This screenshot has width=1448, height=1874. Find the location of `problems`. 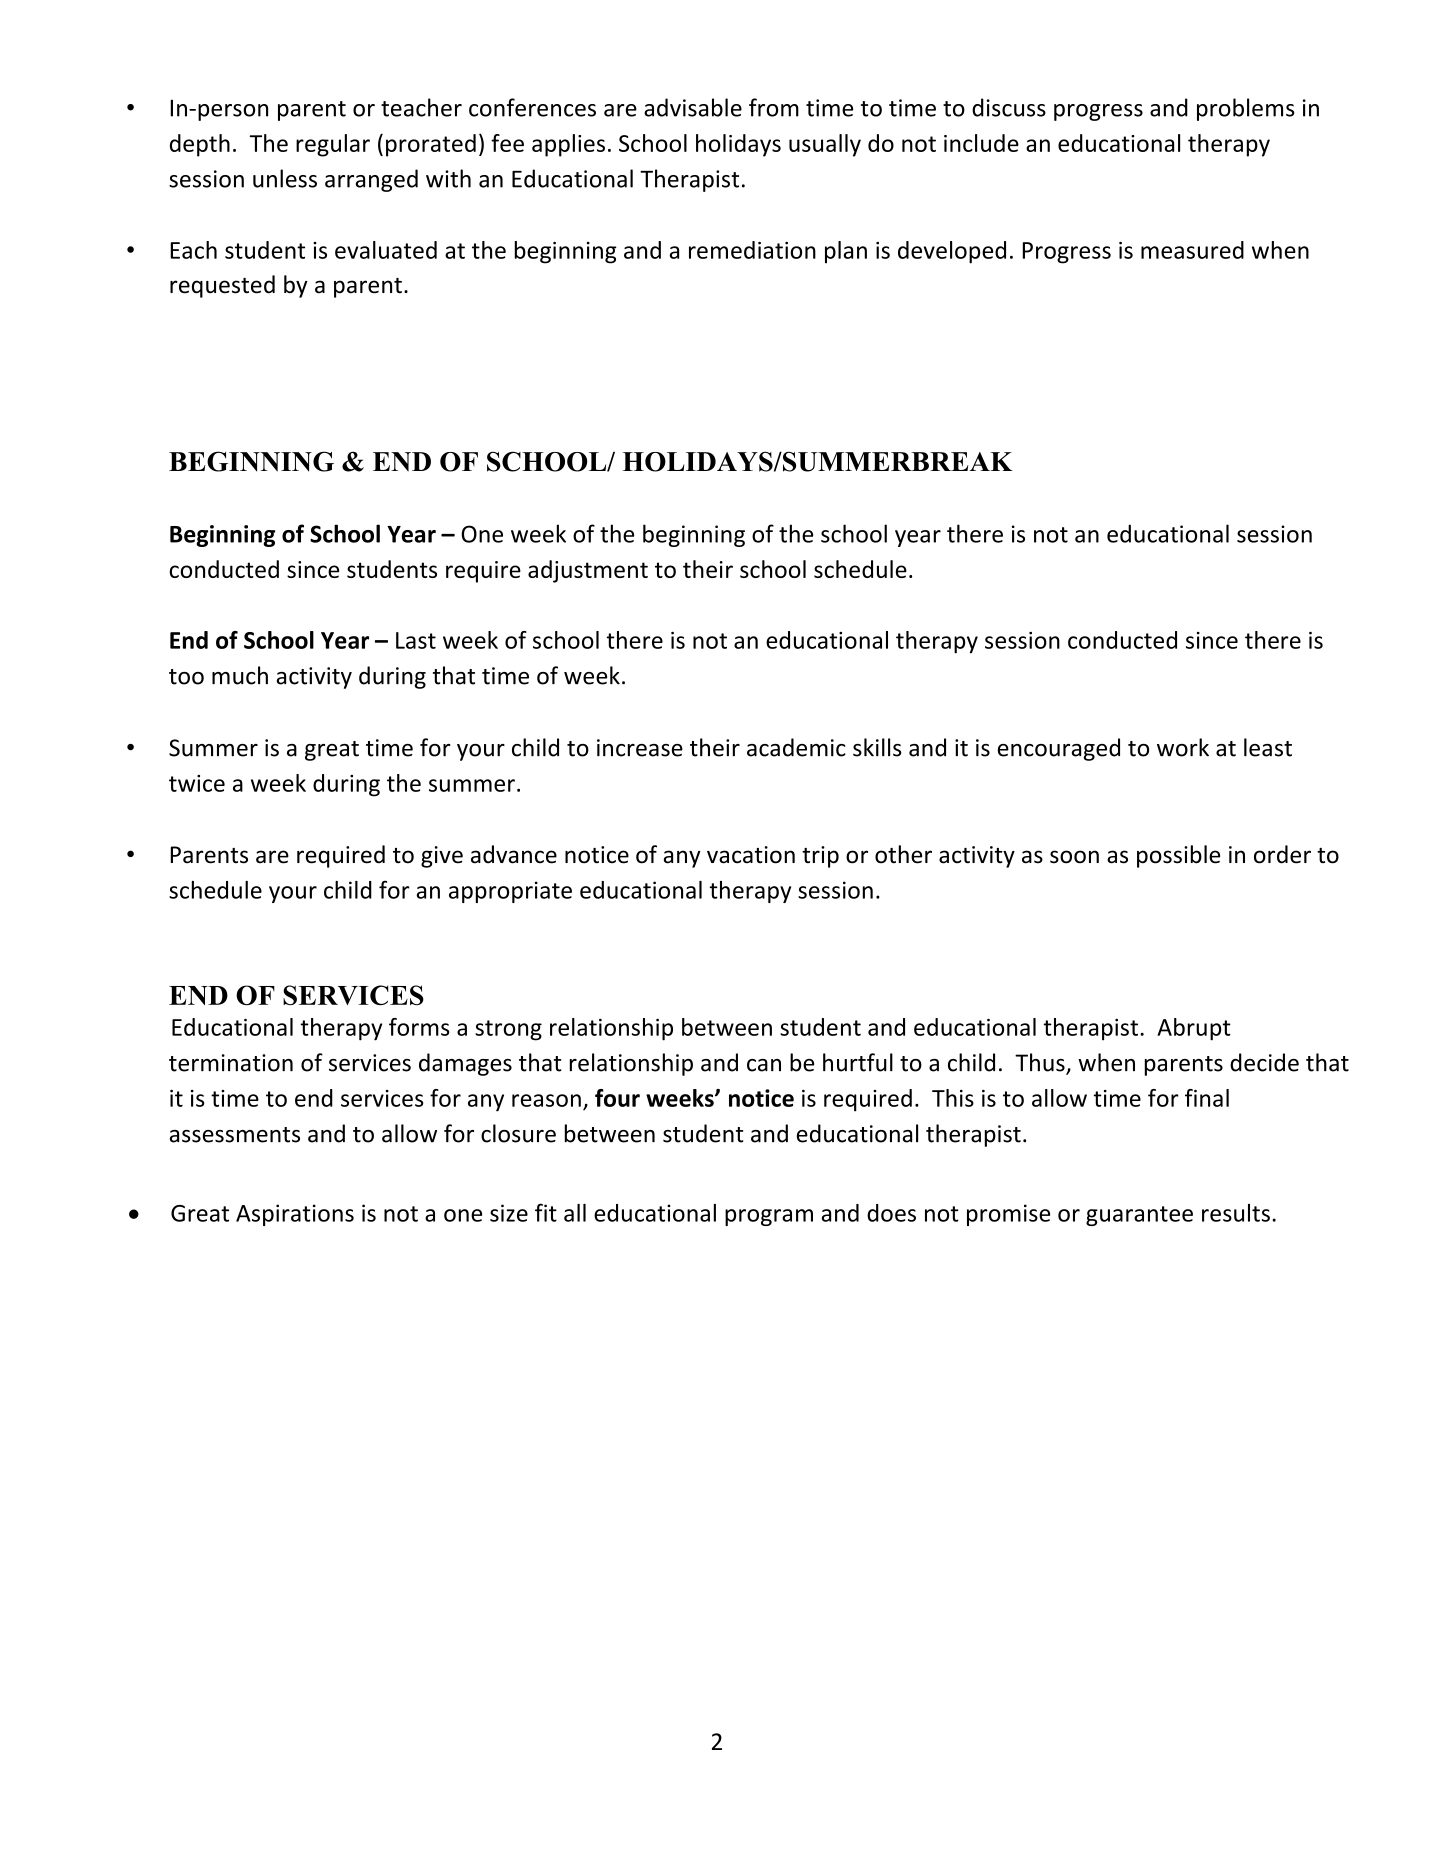

problems is located at coordinates (1246, 109).
